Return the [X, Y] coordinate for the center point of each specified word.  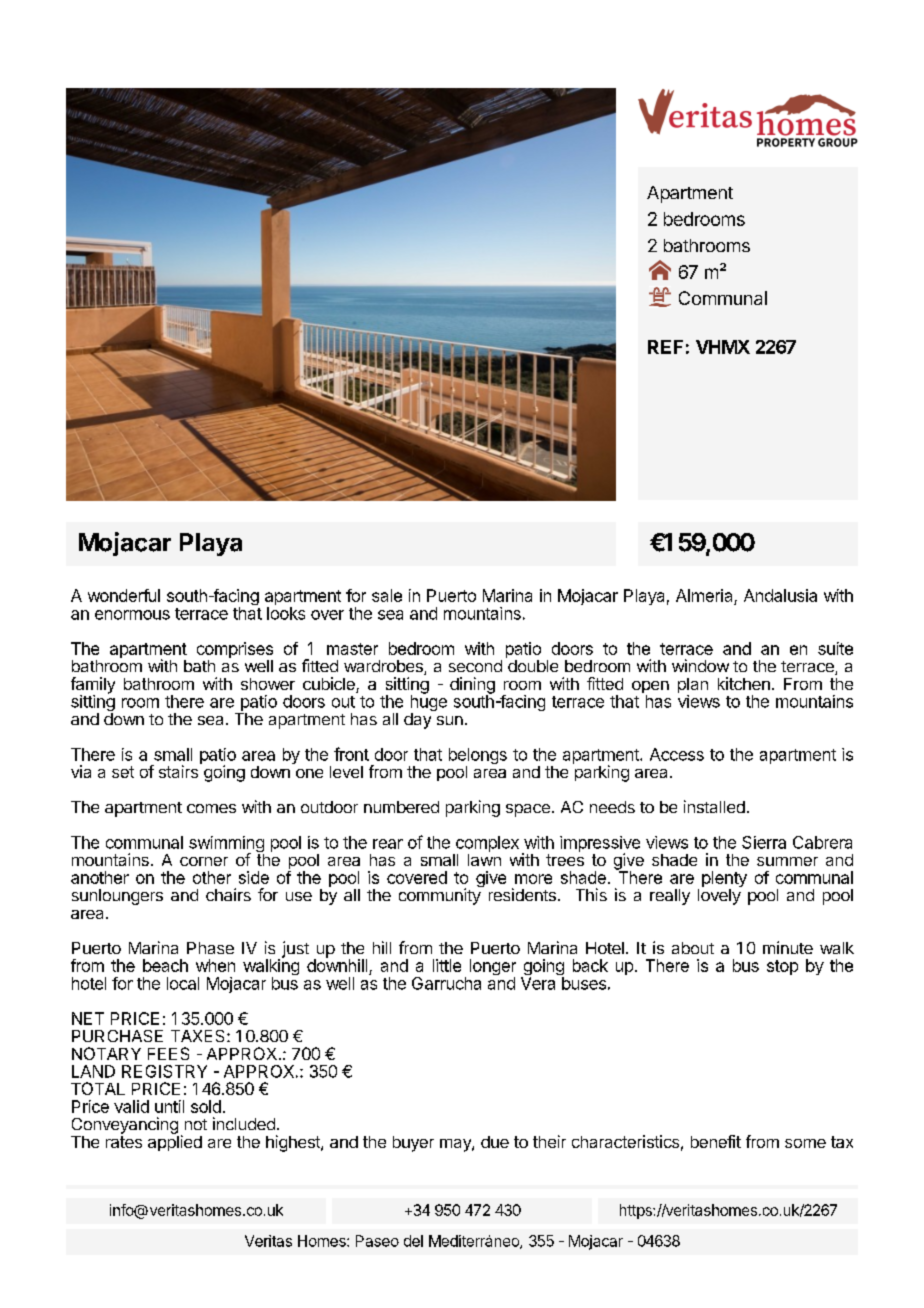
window [700, 665]
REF [665, 347]
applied [175, 1142]
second [475, 666]
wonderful [124, 595]
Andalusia [780, 595]
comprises [235, 651]
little [447, 965]
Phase [210, 948]
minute [788, 947]
